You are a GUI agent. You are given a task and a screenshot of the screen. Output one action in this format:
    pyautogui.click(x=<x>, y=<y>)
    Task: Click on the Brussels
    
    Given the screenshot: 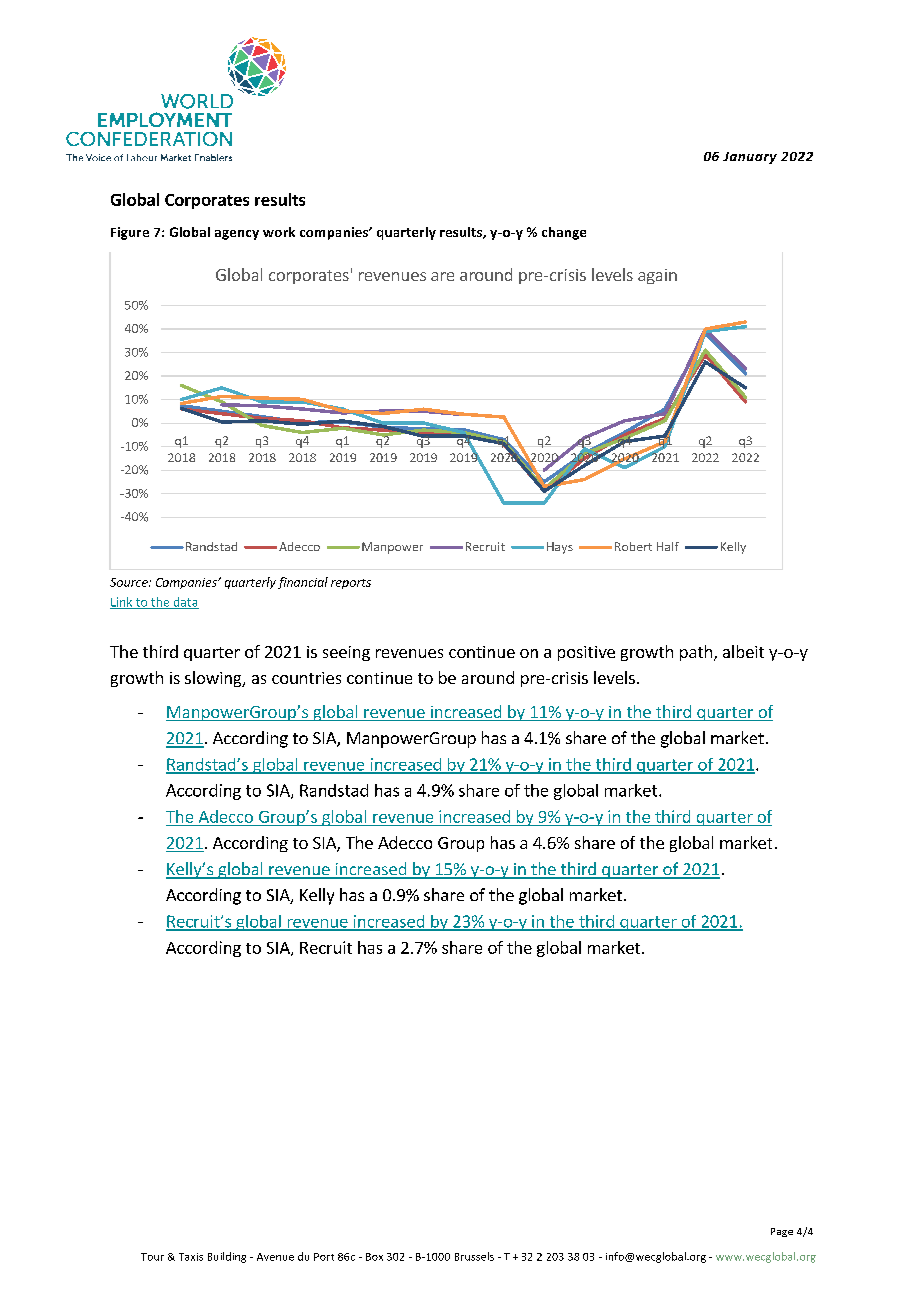 What is the action you would take?
    pyautogui.click(x=474, y=1256)
